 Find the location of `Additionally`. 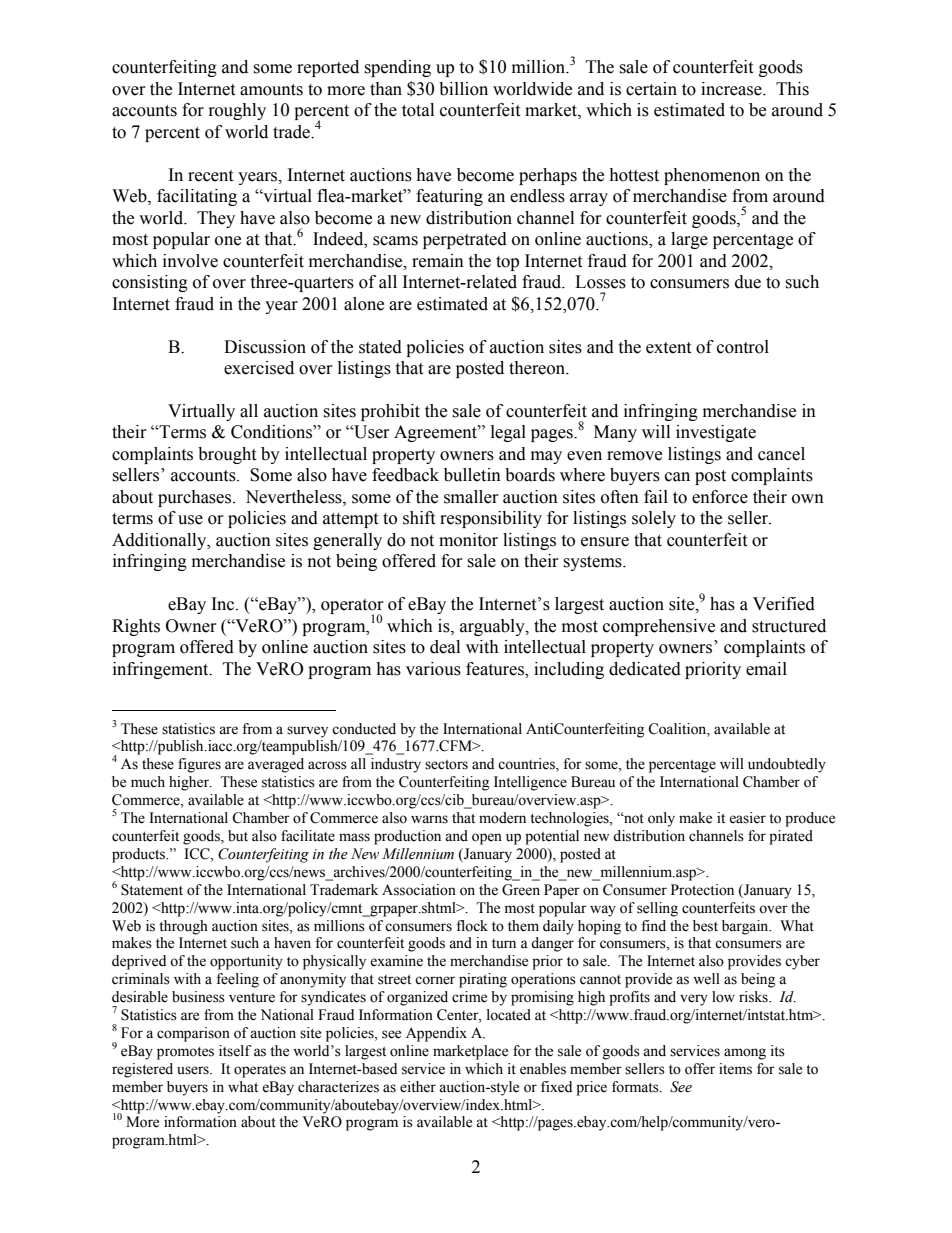

Additionally is located at coordinates (160, 541).
